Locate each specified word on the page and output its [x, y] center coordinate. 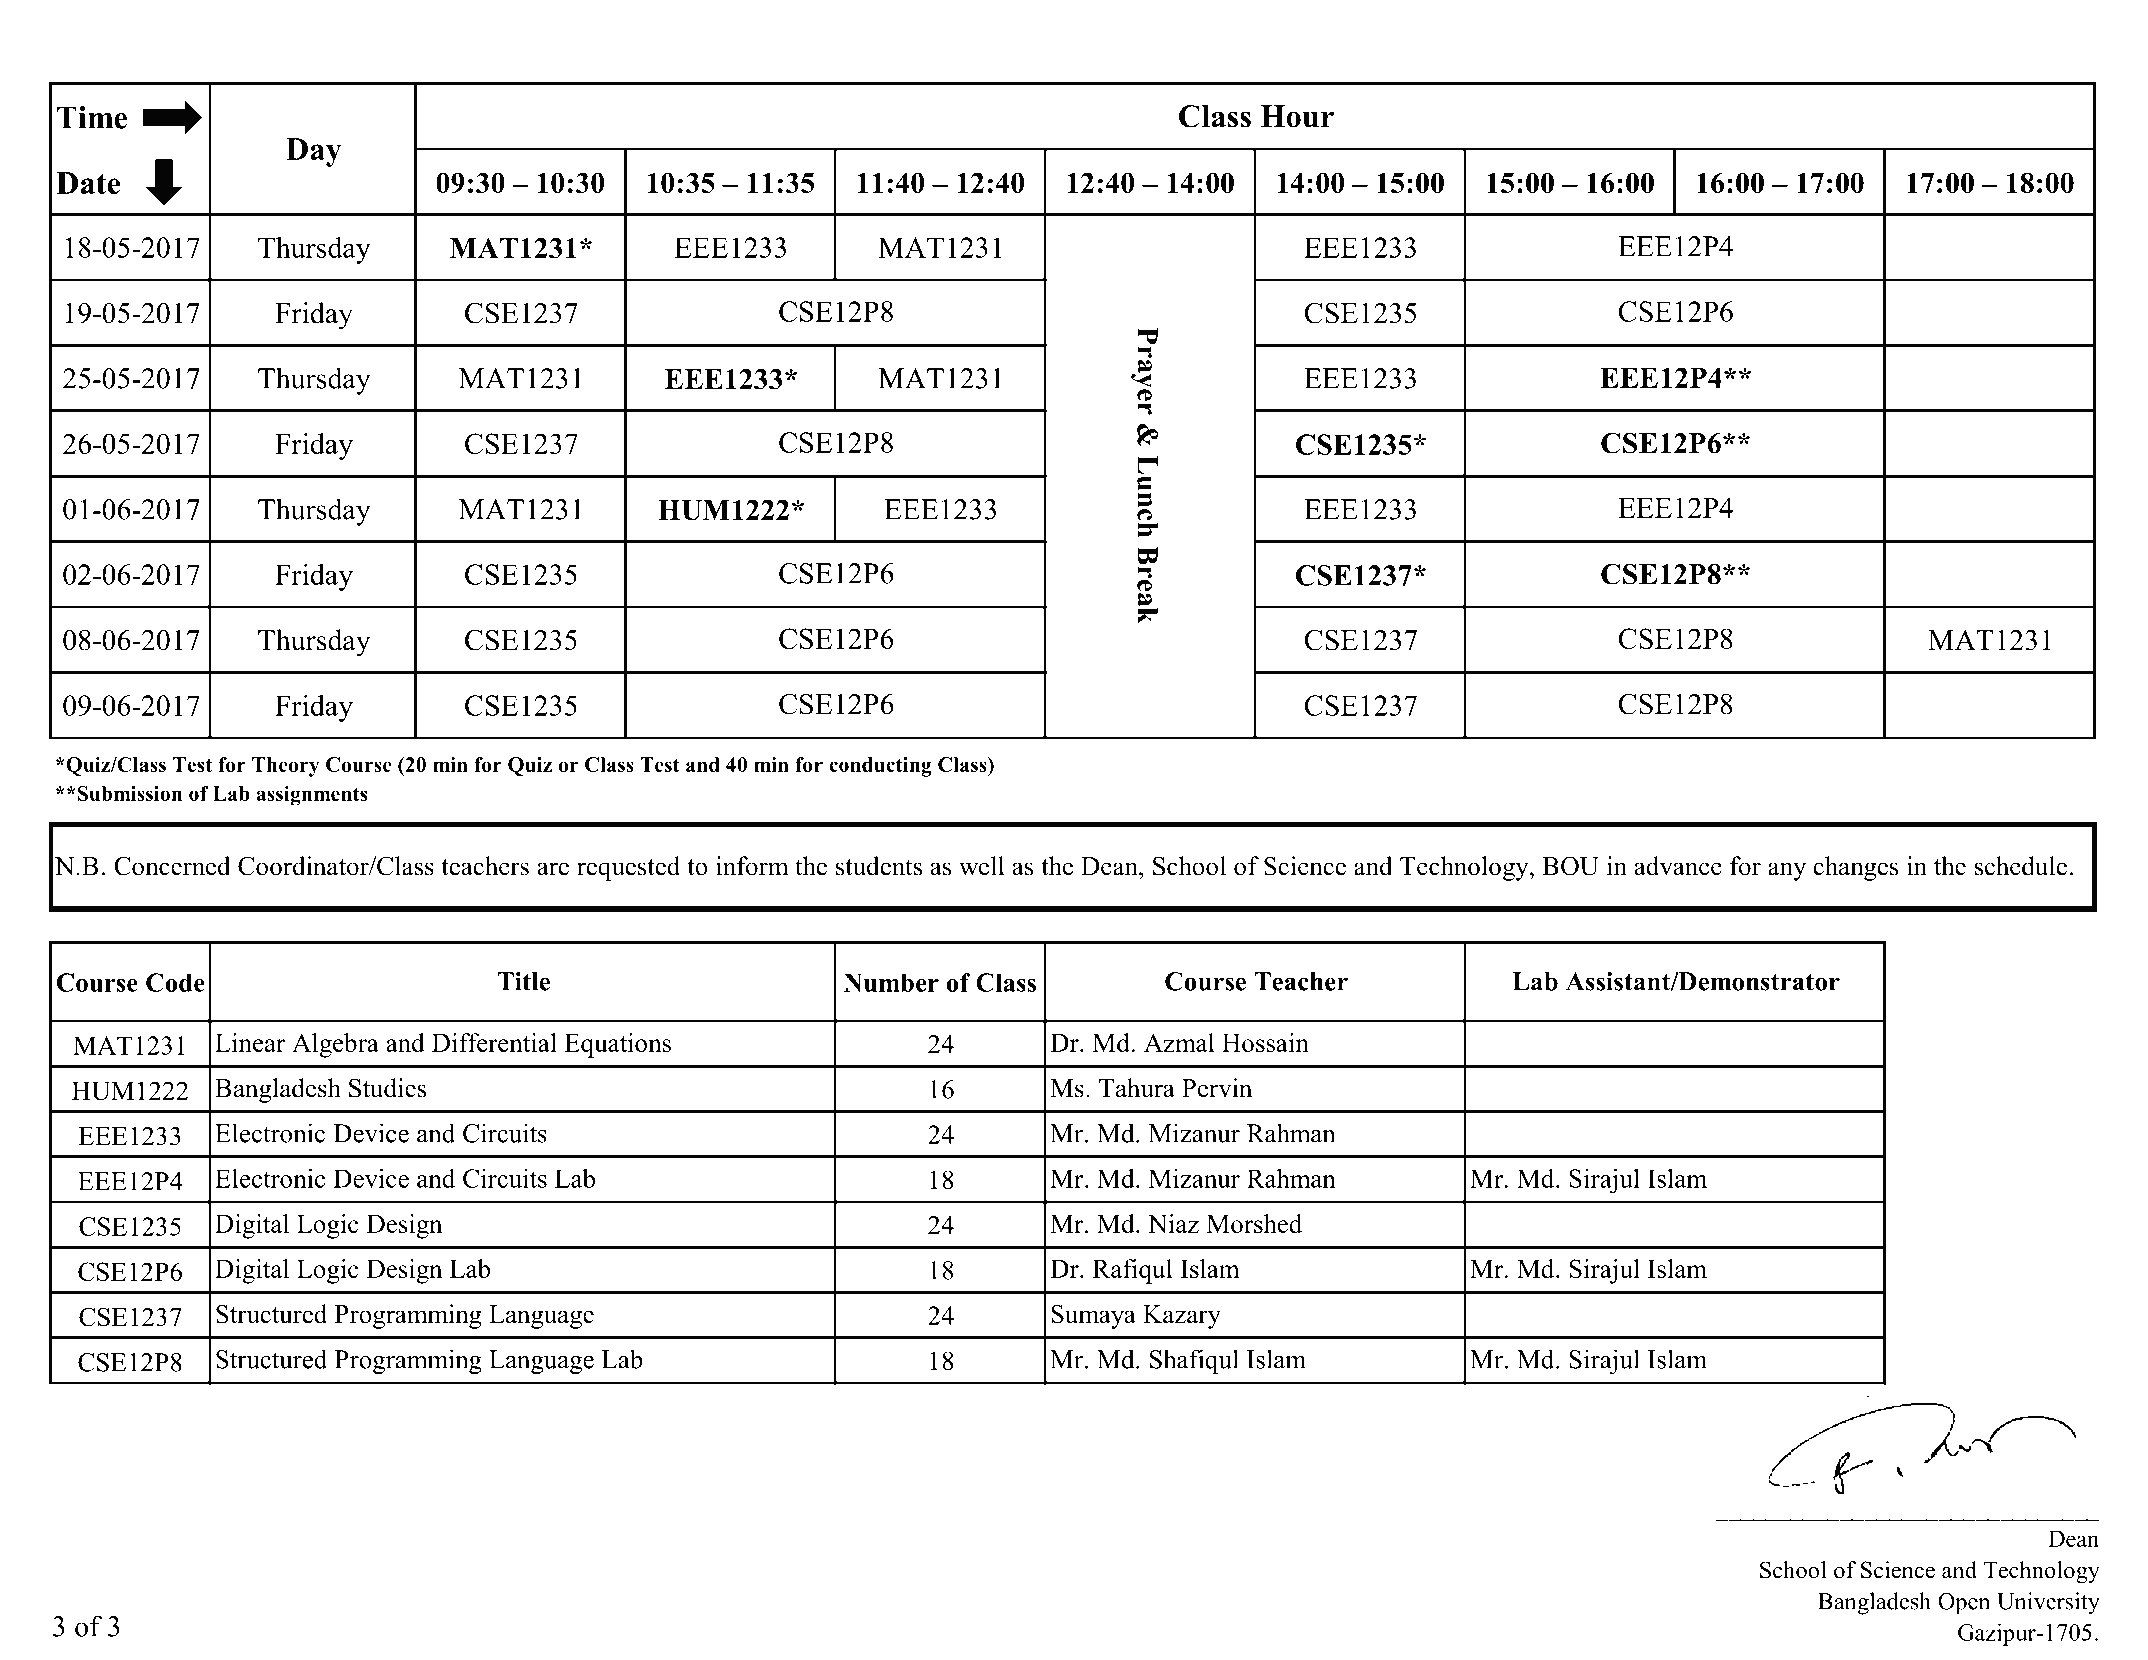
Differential [494, 1042]
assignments [312, 796]
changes [1856, 868]
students [879, 866]
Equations [617, 1045]
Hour [1297, 116]
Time [92, 117]
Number [891, 982]
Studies [387, 1088]
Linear [250, 1042]
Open [1964, 1603]
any [1787, 871]
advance [1678, 866]
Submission [128, 793]
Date [88, 183]
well [982, 866]
